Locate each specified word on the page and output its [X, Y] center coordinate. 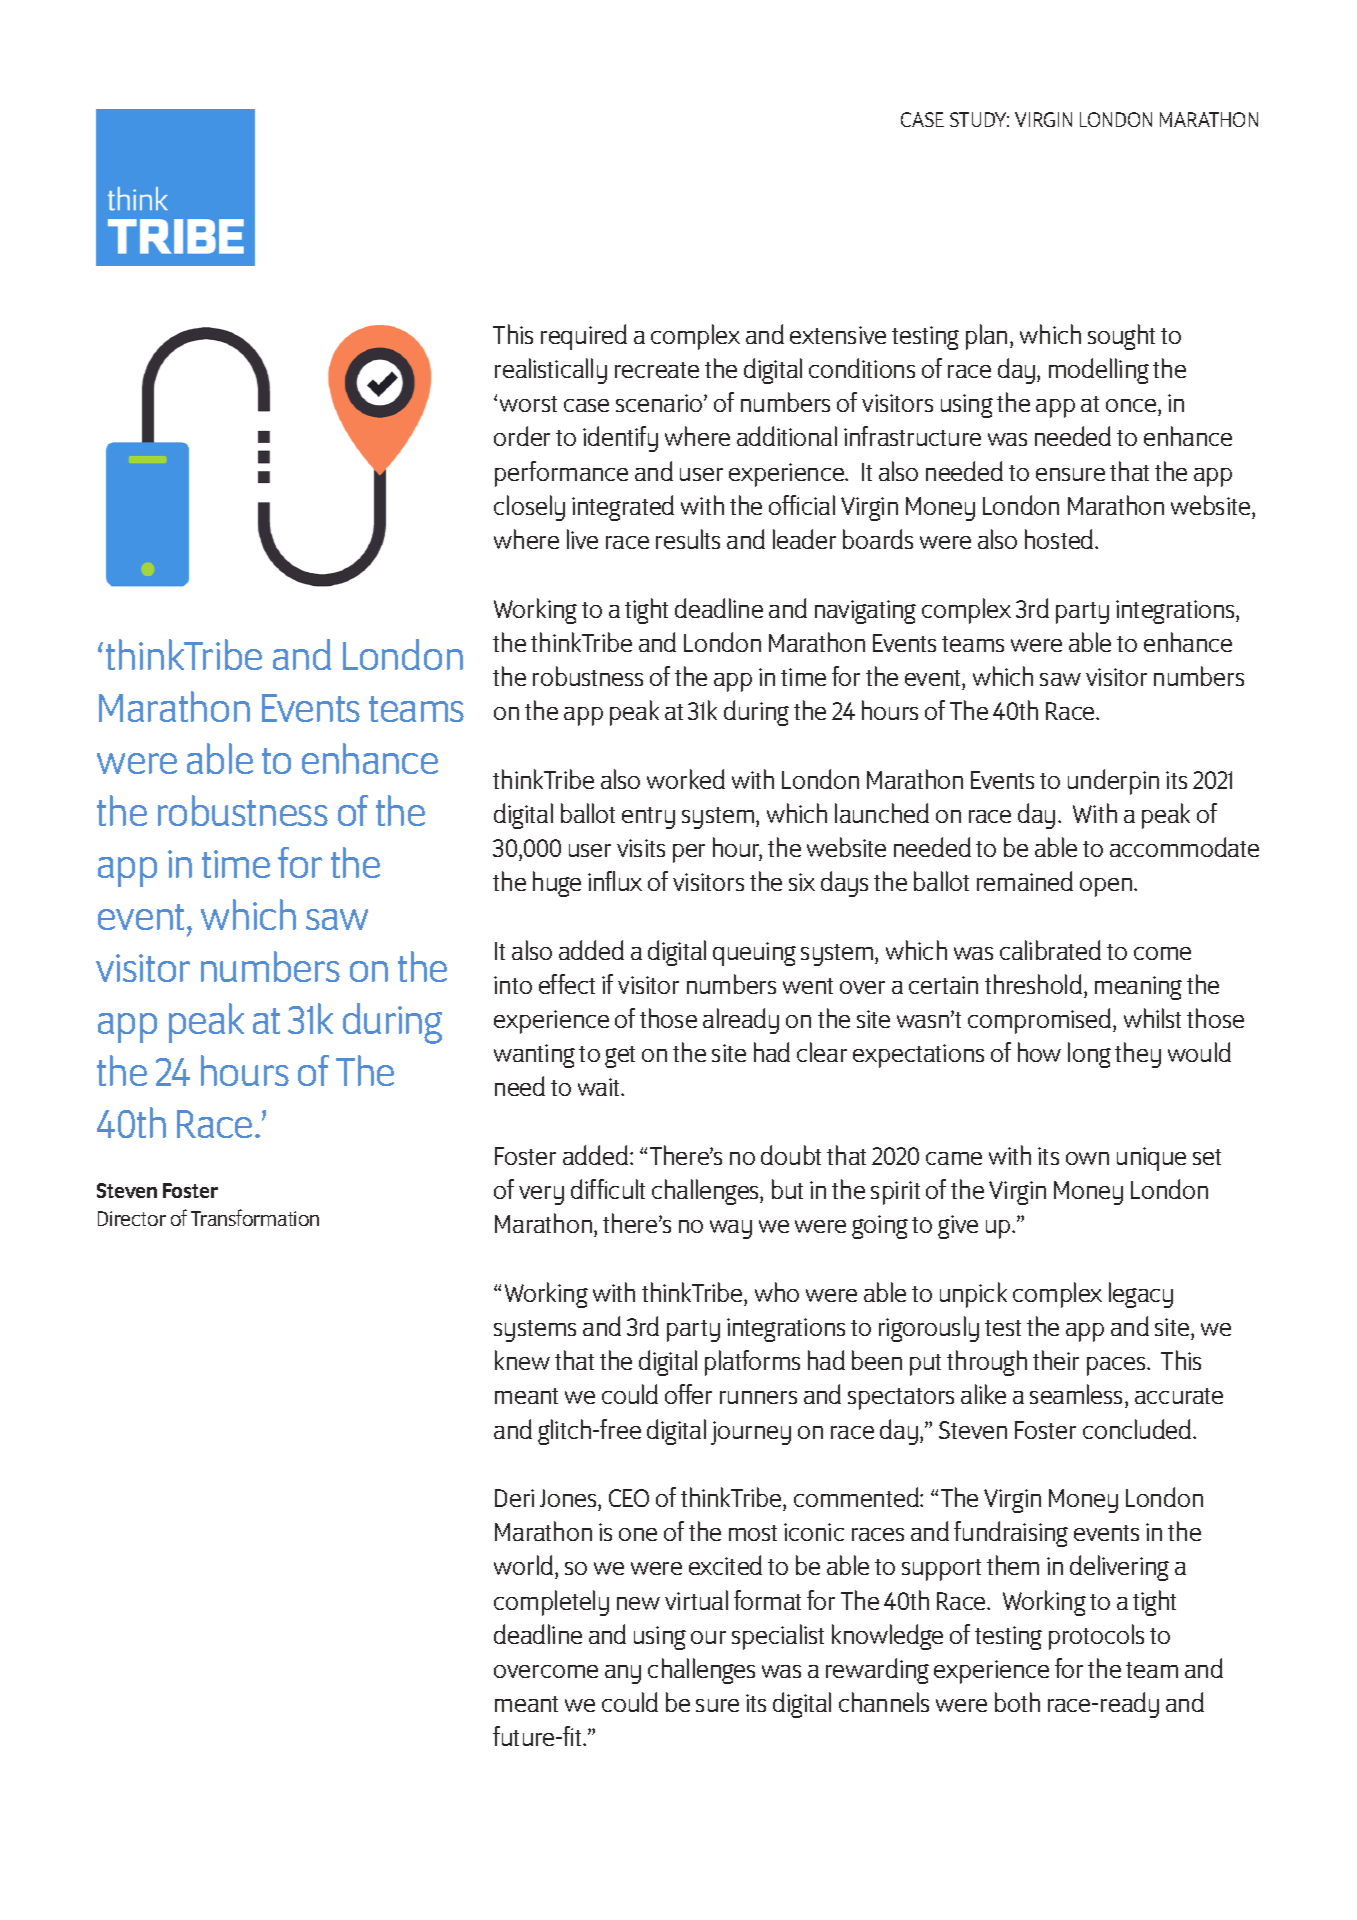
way [731, 1229]
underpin [1113, 782]
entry [648, 818]
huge [557, 884]
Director [132, 1218]
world [525, 1567]
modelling [1099, 371]
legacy [1141, 1295]
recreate [657, 370]
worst [528, 404]
